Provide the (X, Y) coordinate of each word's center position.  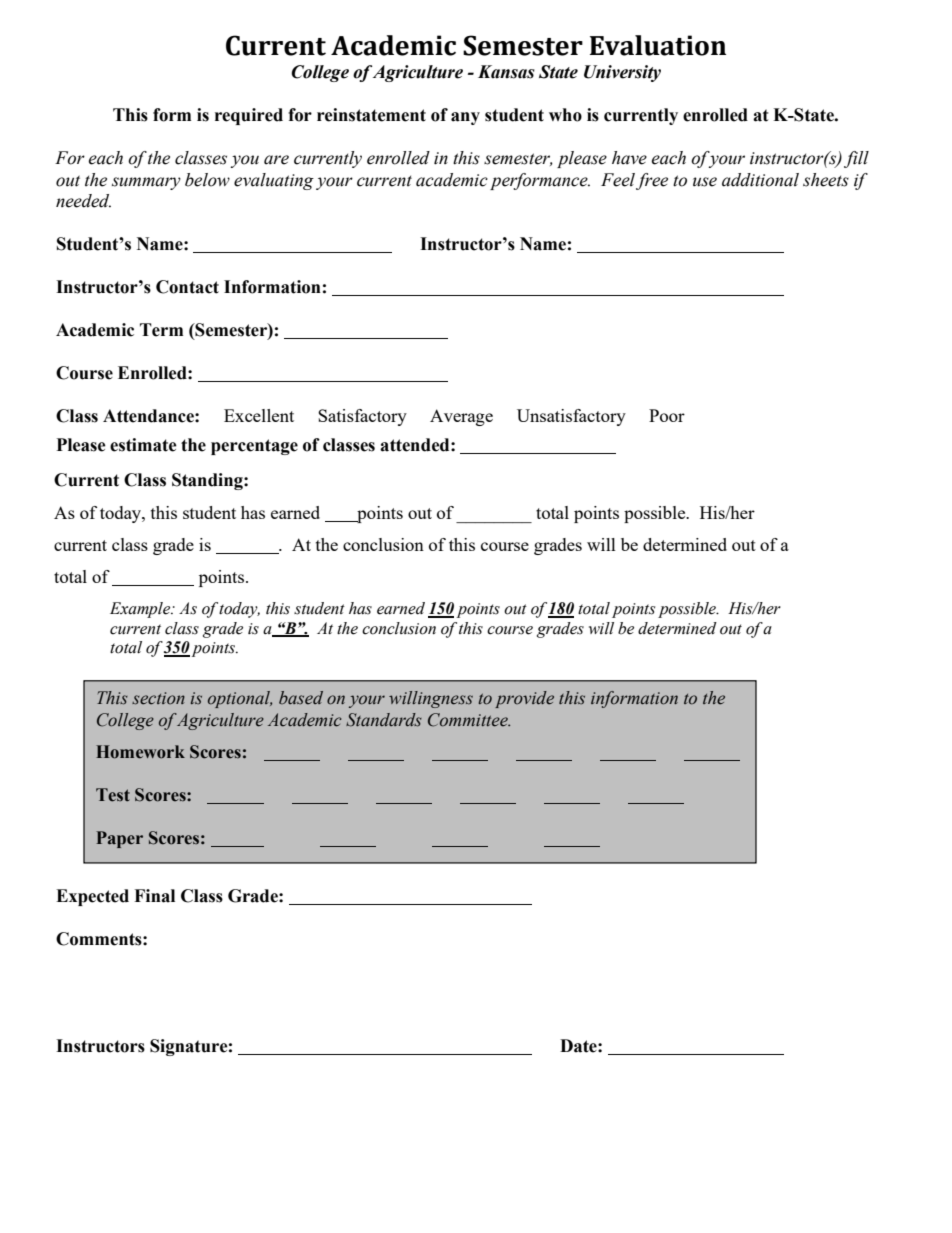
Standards (384, 720)
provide (524, 699)
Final (154, 896)
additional (760, 180)
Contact (187, 287)
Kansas (506, 72)
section (158, 698)
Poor (667, 415)
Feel (618, 180)
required (249, 116)
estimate (143, 445)
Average (461, 417)
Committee (469, 720)
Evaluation (658, 45)
